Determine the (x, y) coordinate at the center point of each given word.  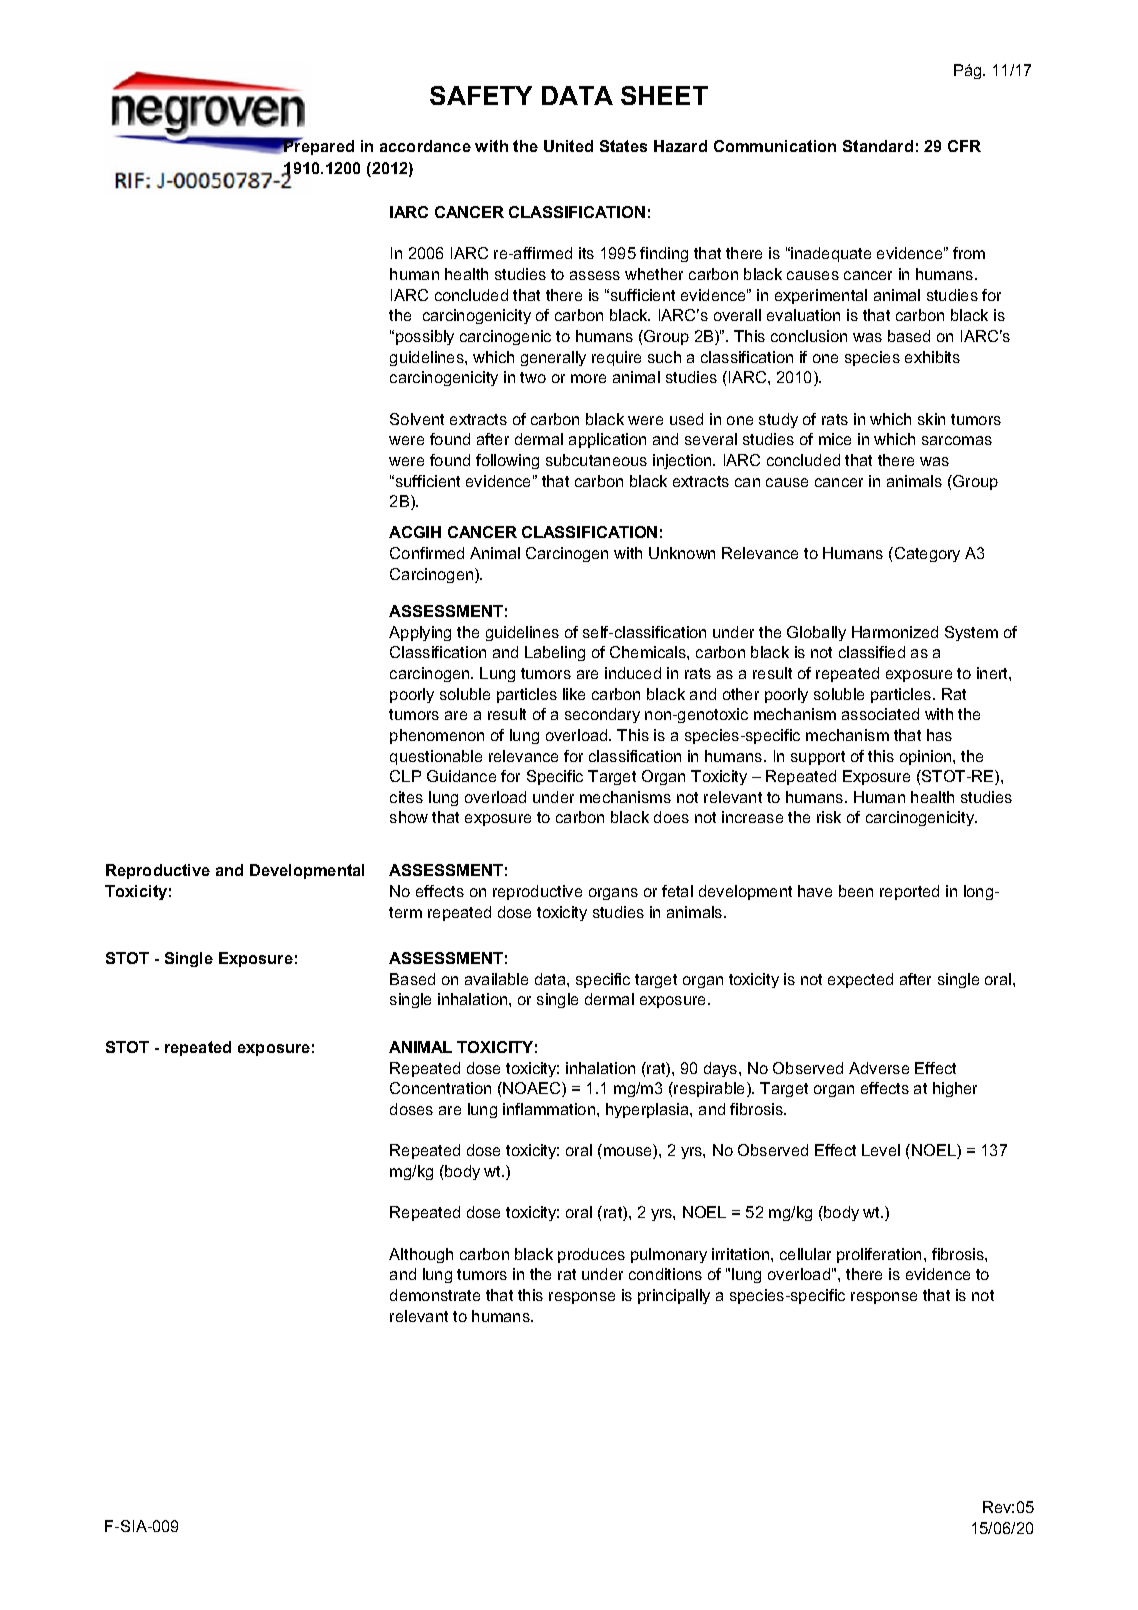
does (671, 817)
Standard (878, 146)
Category (927, 554)
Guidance (461, 776)
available (496, 979)
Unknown (682, 553)
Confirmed (427, 553)
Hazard (680, 146)
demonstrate (435, 1295)
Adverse (879, 1068)
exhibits (932, 357)
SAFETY (481, 95)
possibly (425, 337)
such (664, 357)
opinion (927, 757)
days (722, 1069)
